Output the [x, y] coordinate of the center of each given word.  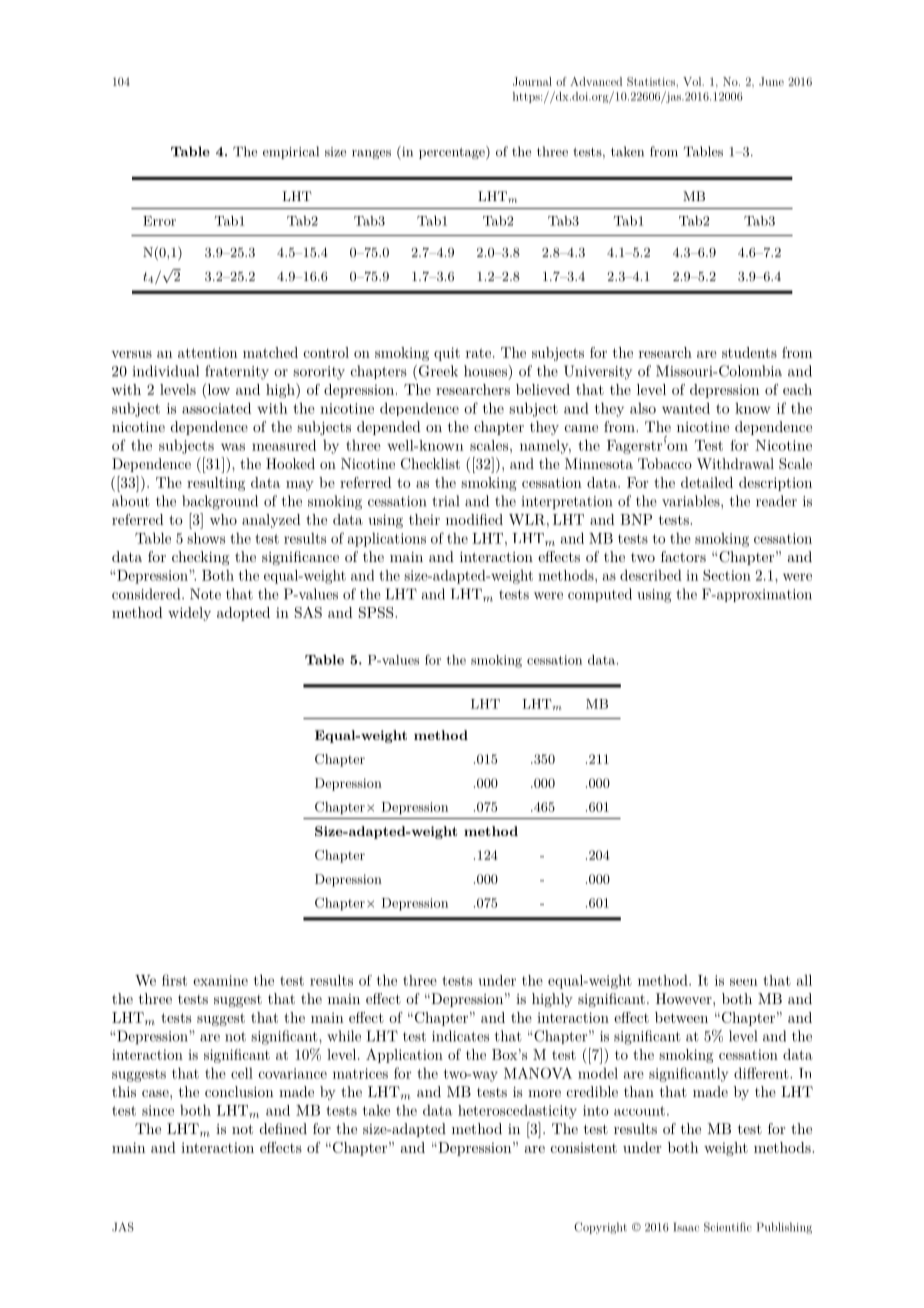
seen [744, 982]
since [158, 1110]
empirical [291, 152]
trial [445, 501]
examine [220, 980]
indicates [460, 1036]
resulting [216, 484]
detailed [707, 482]
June [771, 81]
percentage [453, 153]
